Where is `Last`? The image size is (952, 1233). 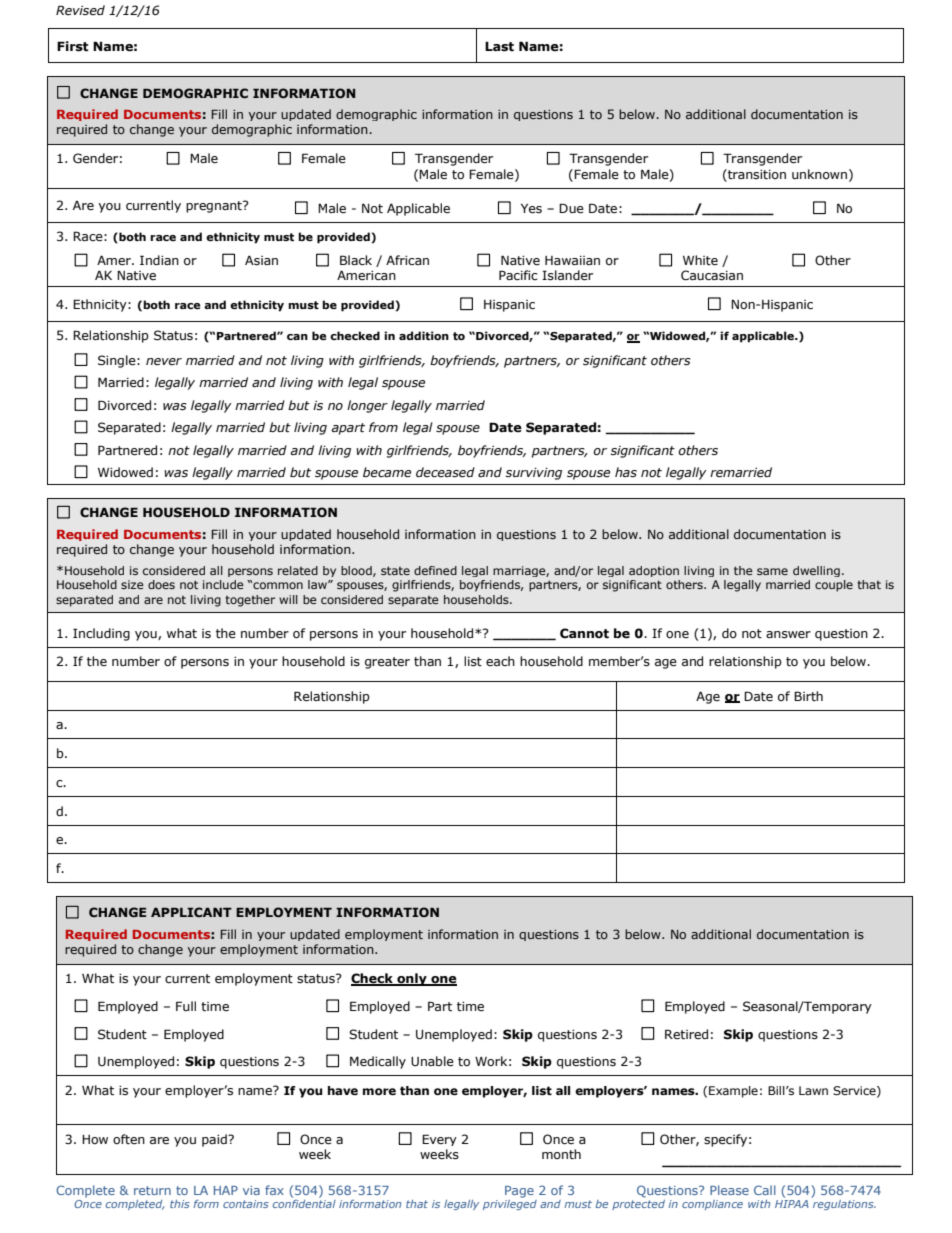
Last is located at coordinates (499, 46).
